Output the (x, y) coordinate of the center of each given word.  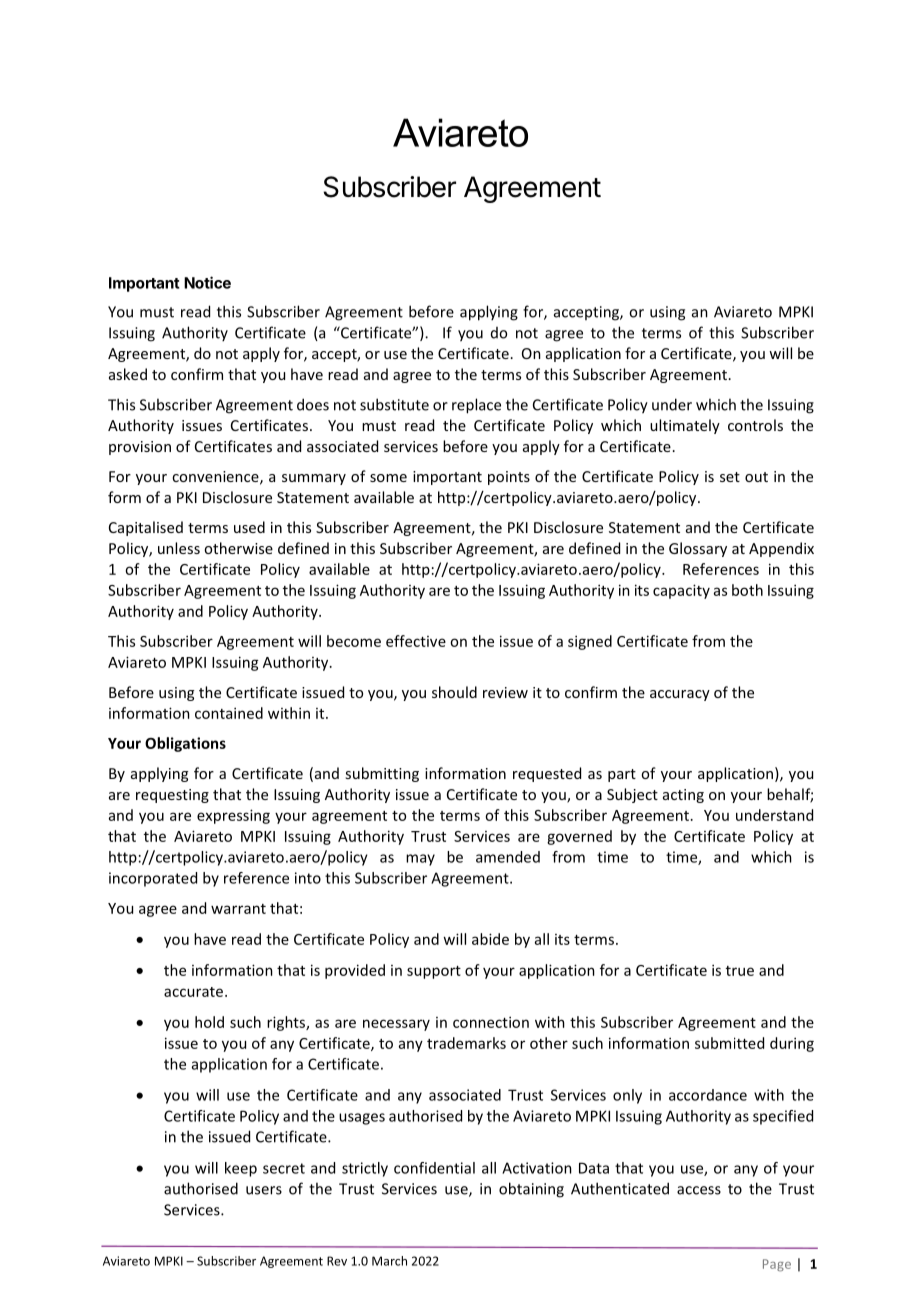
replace (476, 406)
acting (683, 796)
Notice (207, 282)
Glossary (698, 549)
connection (491, 1022)
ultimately (685, 426)
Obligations (185, 744)
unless (179, 548)
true (740, 971)
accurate (195, 992)
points (509, 478)
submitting (382, 774)
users (264, 1190)
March (389, 1261)
